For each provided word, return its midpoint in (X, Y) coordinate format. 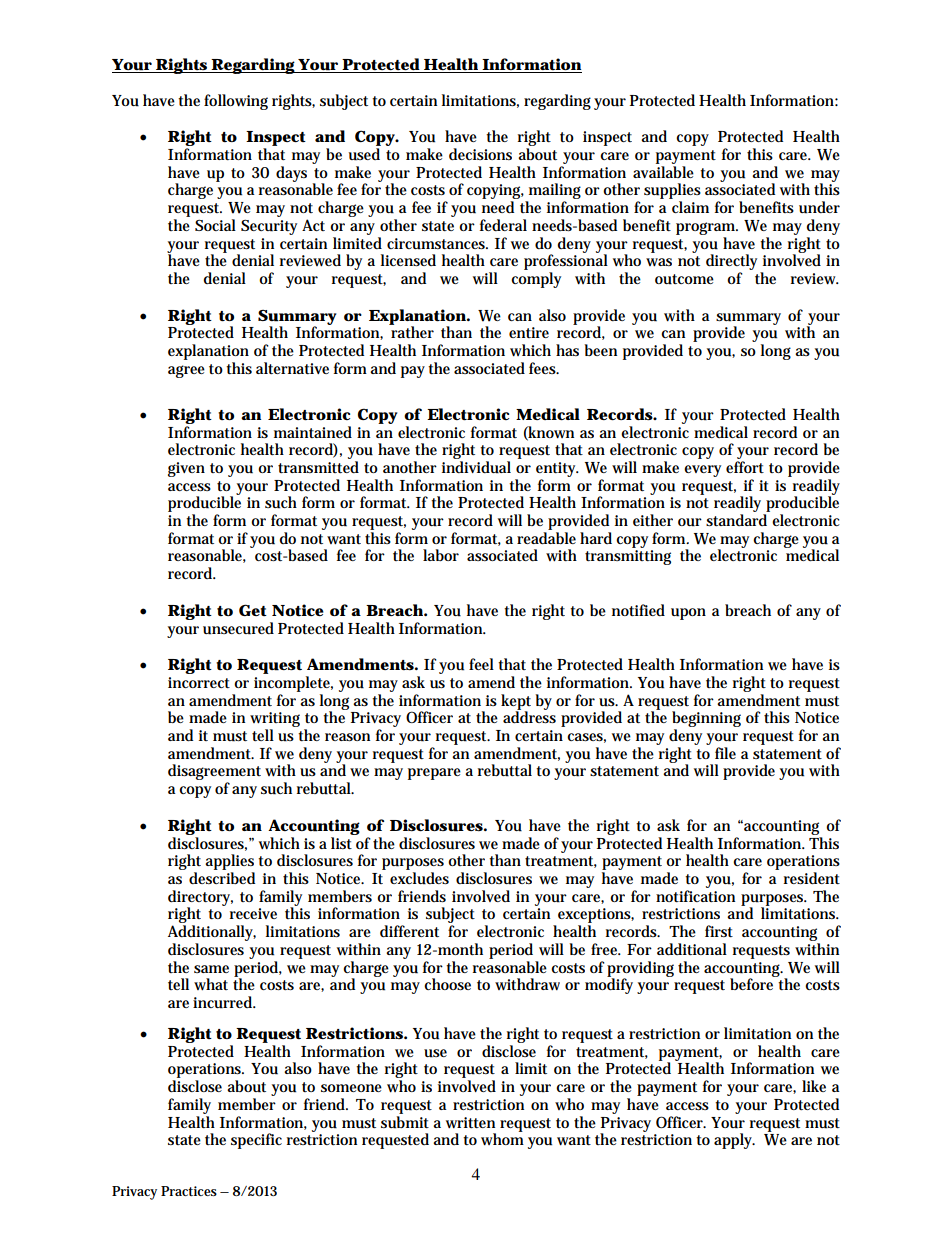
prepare (434, 774)
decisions (480, 154)
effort (745, 467)
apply (734, 1141)
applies (230, 863)
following (236, 102)
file (725, 753)
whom (502, 1138)
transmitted (318, 467)
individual (476, 467)
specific (256, 1141)
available (663, 172)
